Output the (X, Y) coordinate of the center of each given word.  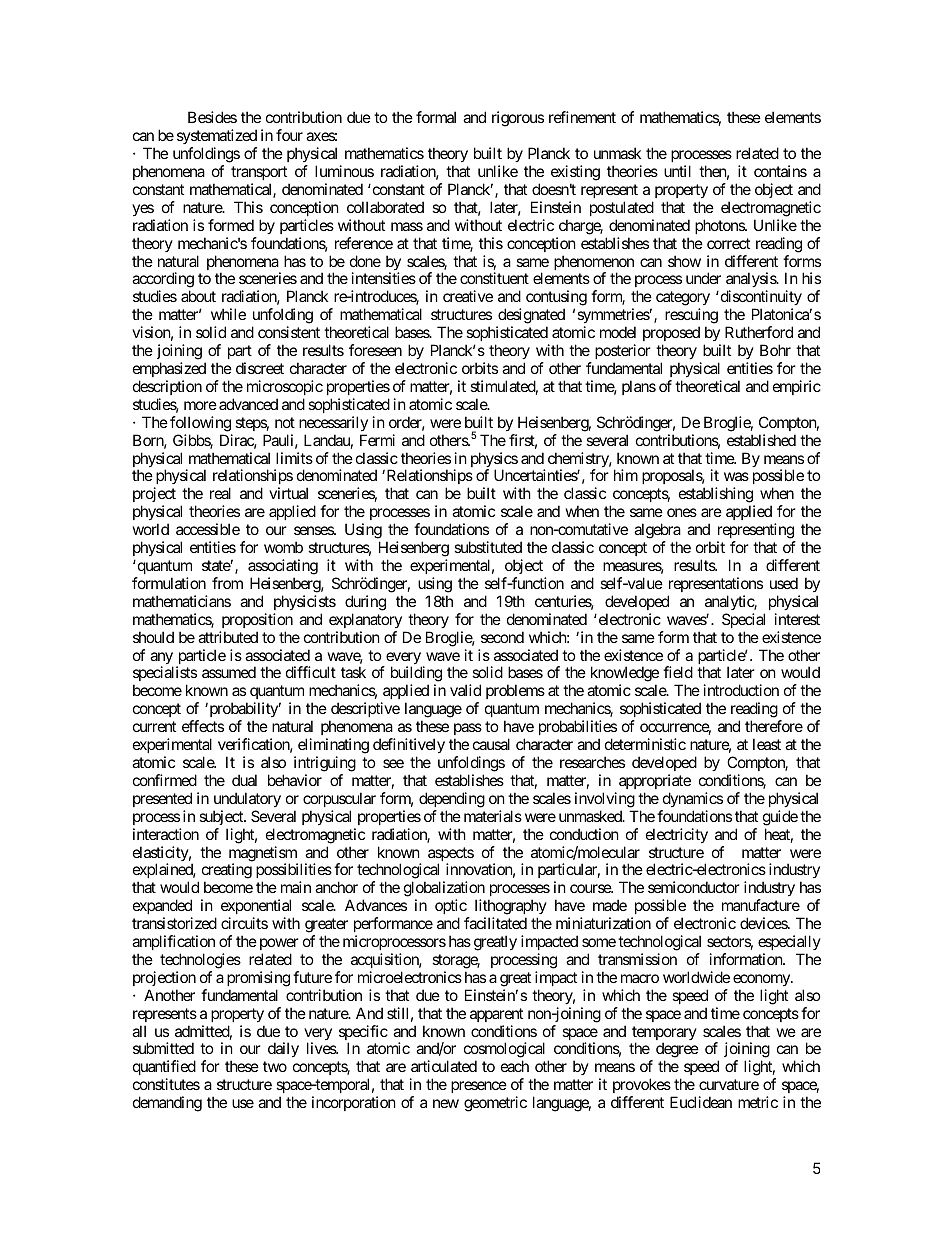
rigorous (518, 119)
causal (491, 744)
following (200, 424)
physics (494, 461)
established (761, 440)
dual (244, 780)
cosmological (504, 1051)
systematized (217, 138)
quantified (164, 1069)
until (677, 171)
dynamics (693, 799)
